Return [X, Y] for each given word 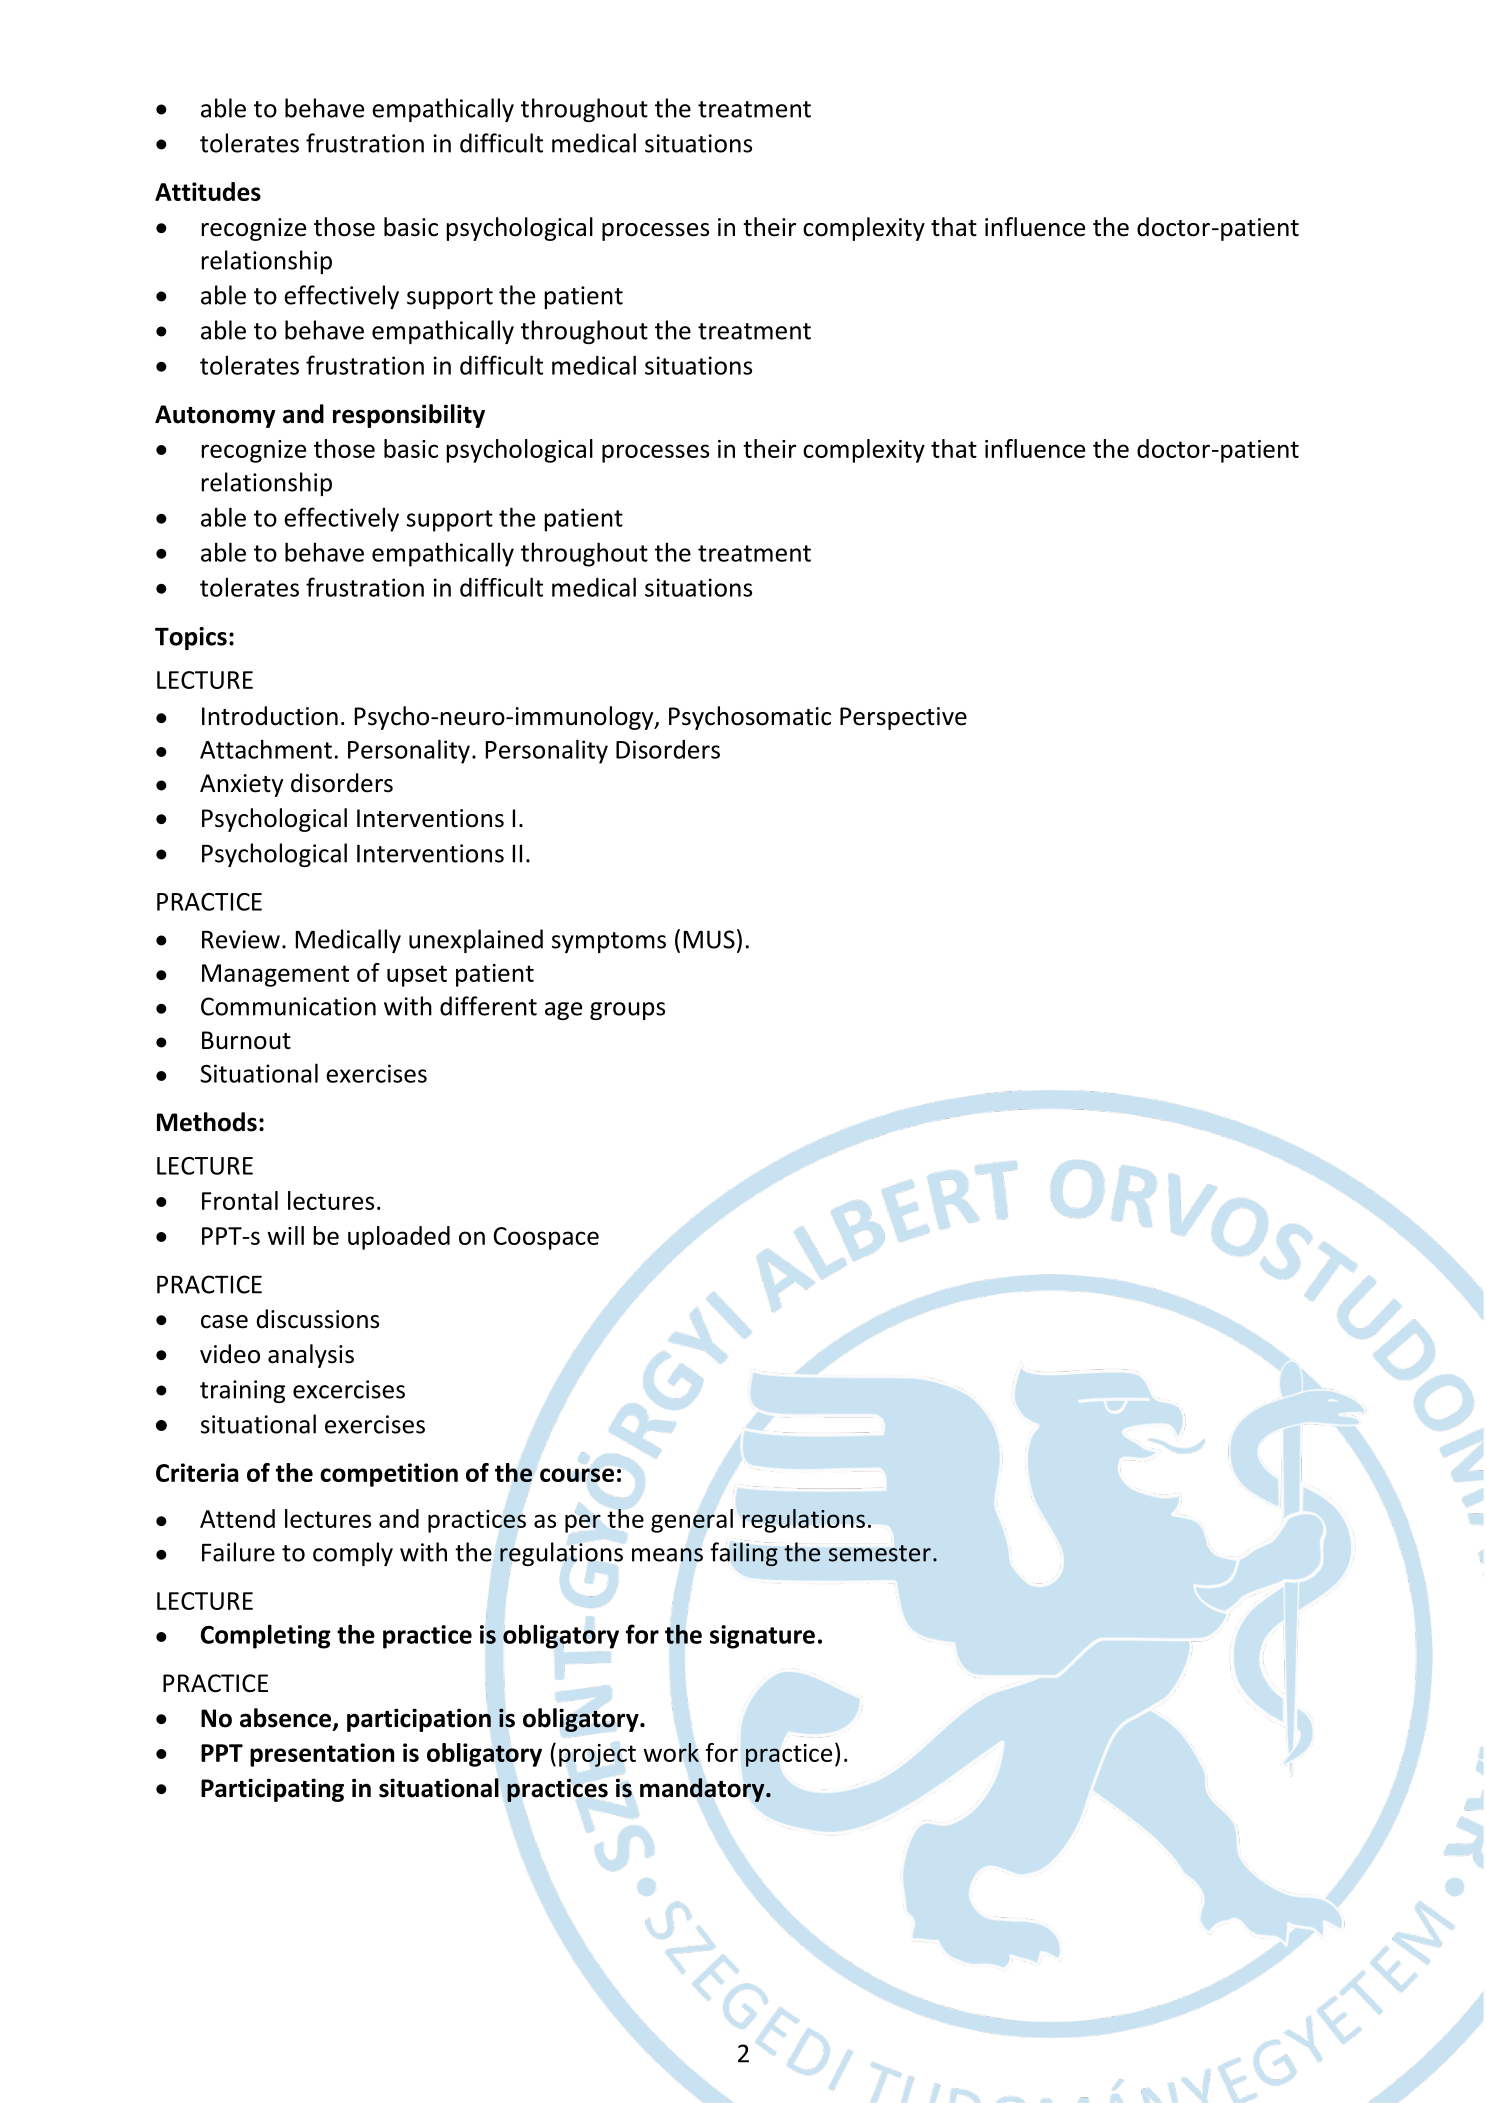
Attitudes [208, 191]
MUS [709, 939]
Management [275, 975]
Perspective [903, 718]
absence [287, 1719]
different [488, 1006]
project [597, 1754]
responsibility [409, 416]
